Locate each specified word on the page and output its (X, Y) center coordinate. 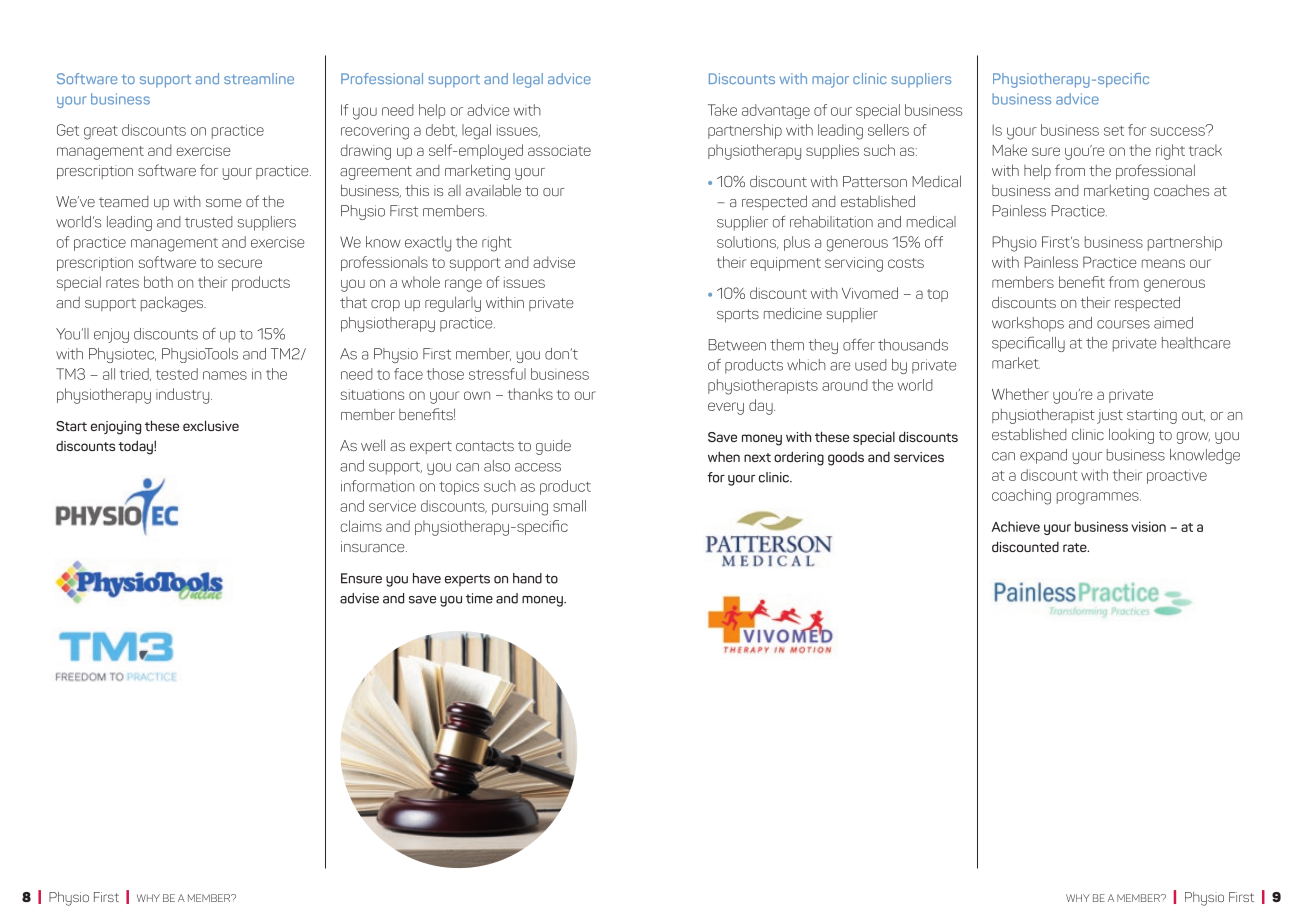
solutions (747, 242)
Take (722, 110)
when (724, 456)
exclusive (211, 425)
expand (1043, 456)
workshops (1028, 324)
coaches (1181, 190)
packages (173, 304)
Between (737, 345)
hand (527, 578)
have (427, 578)
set (1114, 131)
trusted (209, 222)
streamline (259, 78)
